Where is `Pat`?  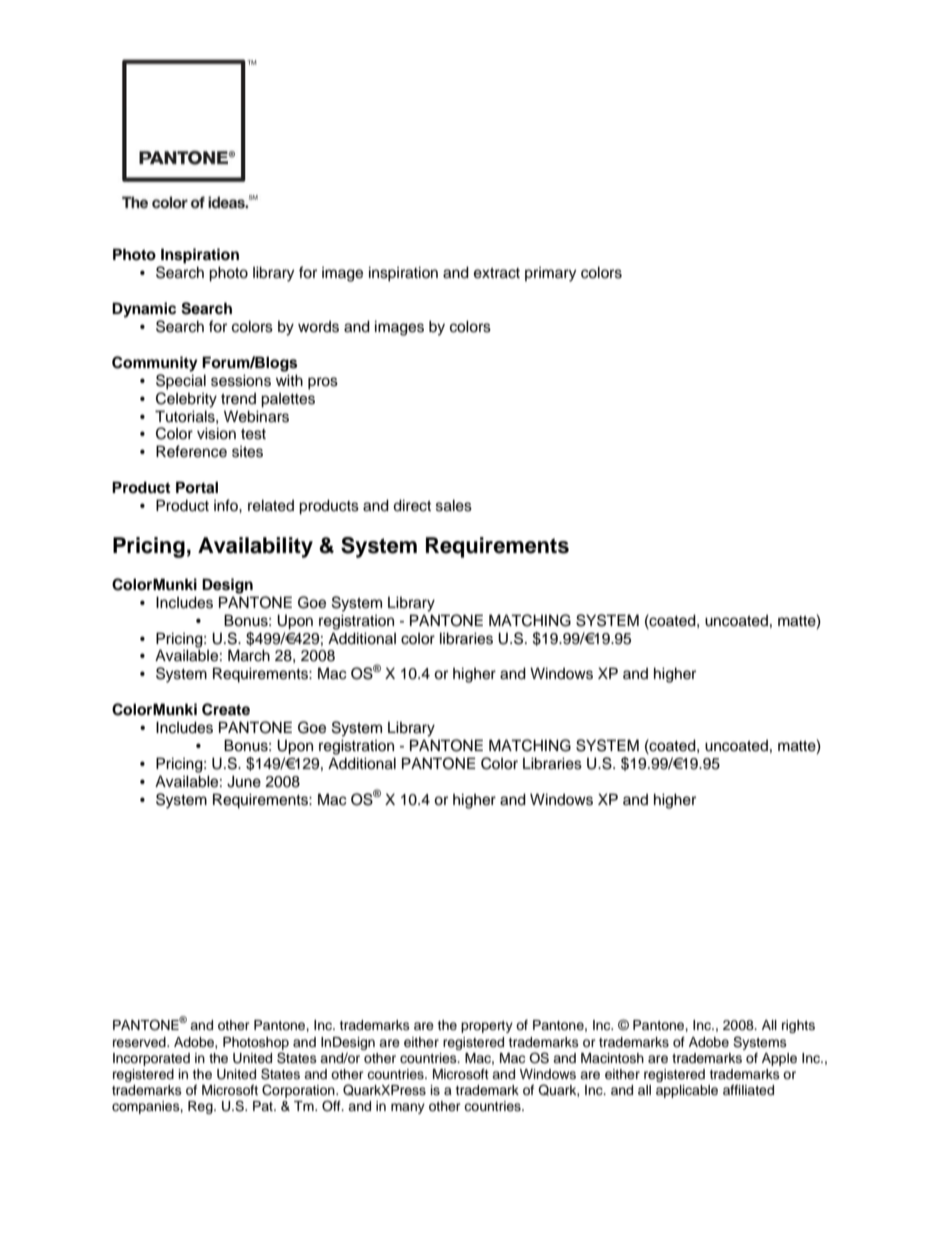 Pat is located at coordinates (264, 1106).
